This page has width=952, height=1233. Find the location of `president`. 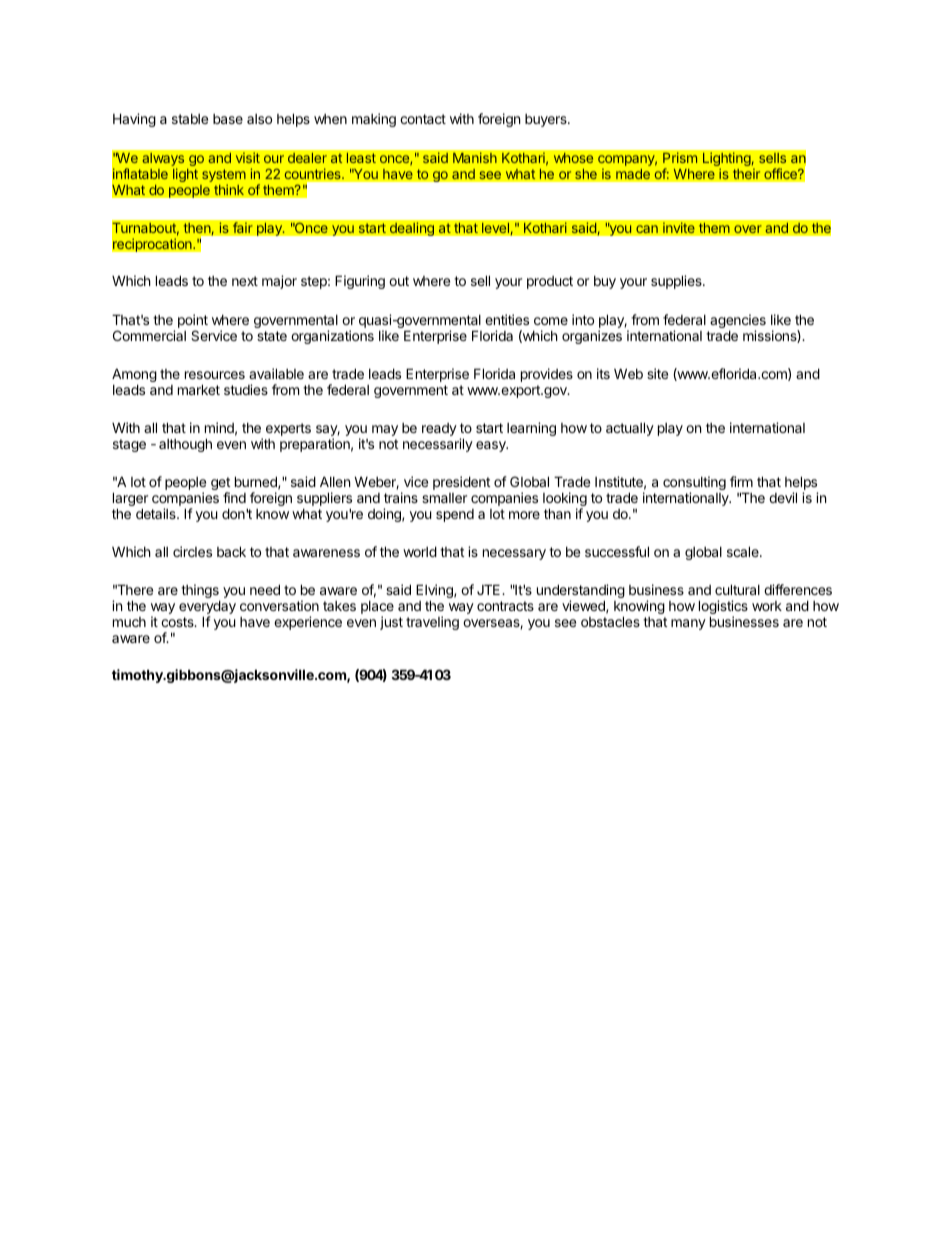

president is located at coordinates (461, 483).
